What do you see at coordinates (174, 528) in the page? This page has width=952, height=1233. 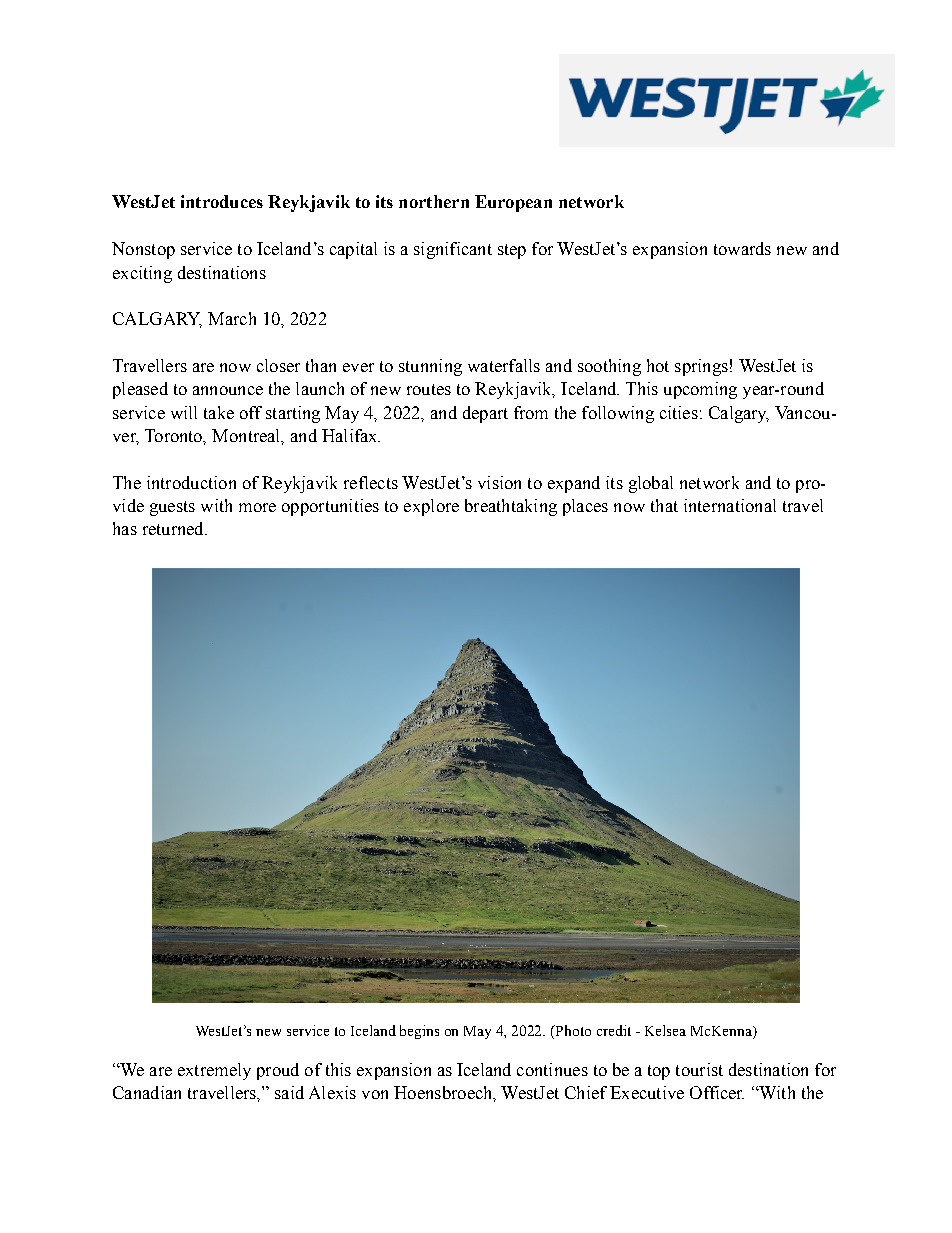 I see `returned` at bounding box center [174, 528].
